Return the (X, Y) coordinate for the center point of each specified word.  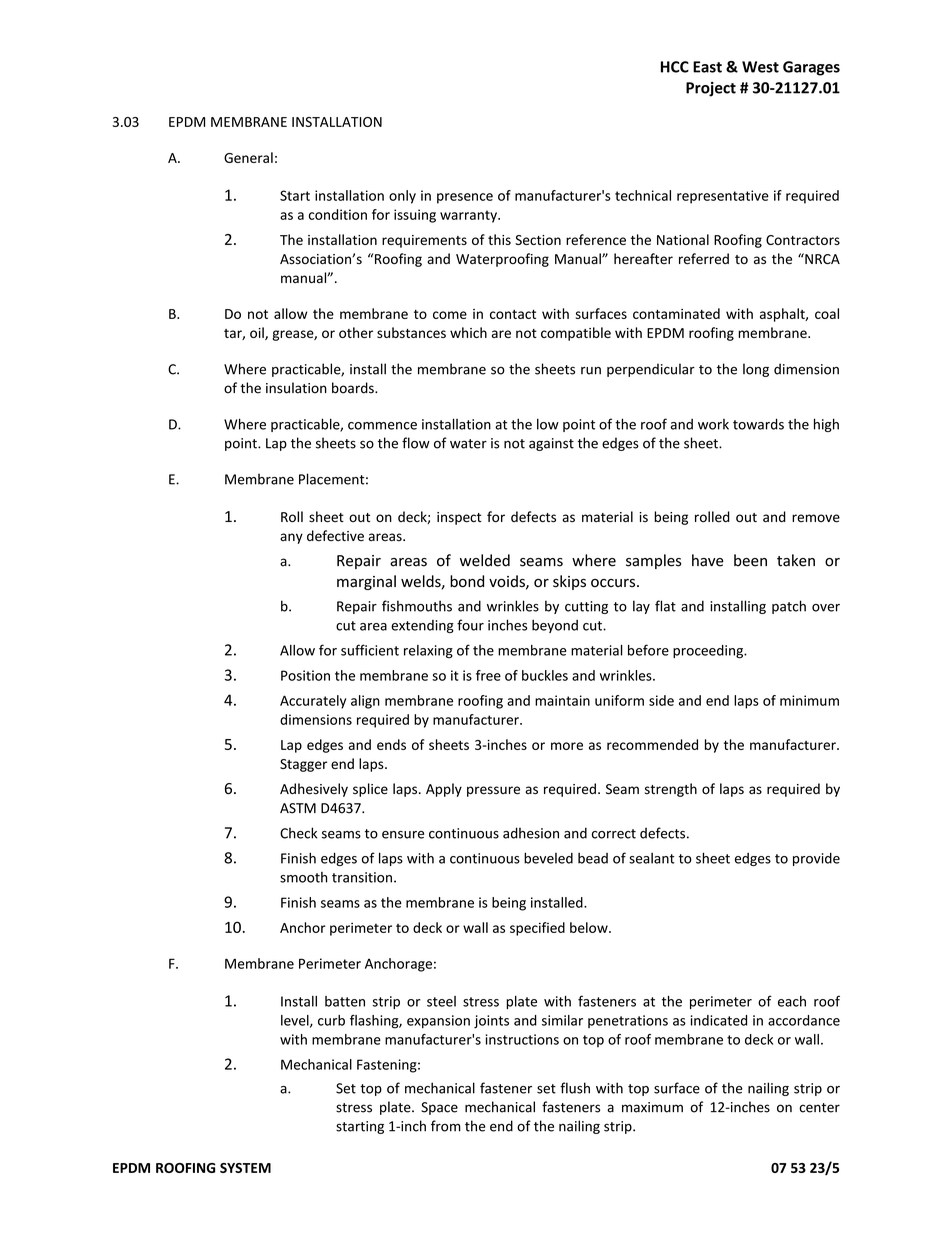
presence (465, 198)
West (760, 67)
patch (789, 607)
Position (305, 675)
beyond (555, 626)
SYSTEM (245, 1168)
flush (575, 1088)
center (819, 1108)
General (248, 157)
